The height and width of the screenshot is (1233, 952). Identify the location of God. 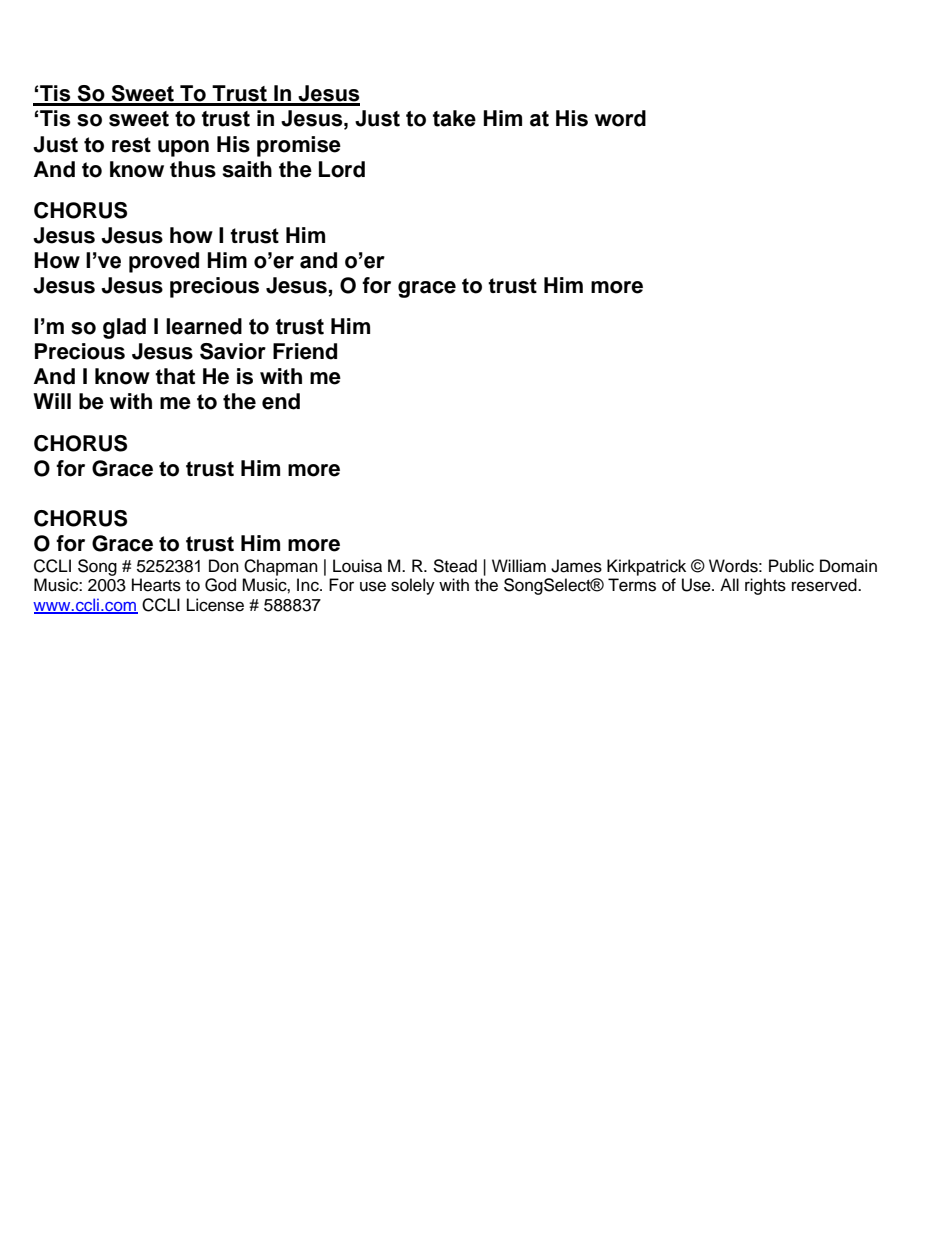
(220, 585).
